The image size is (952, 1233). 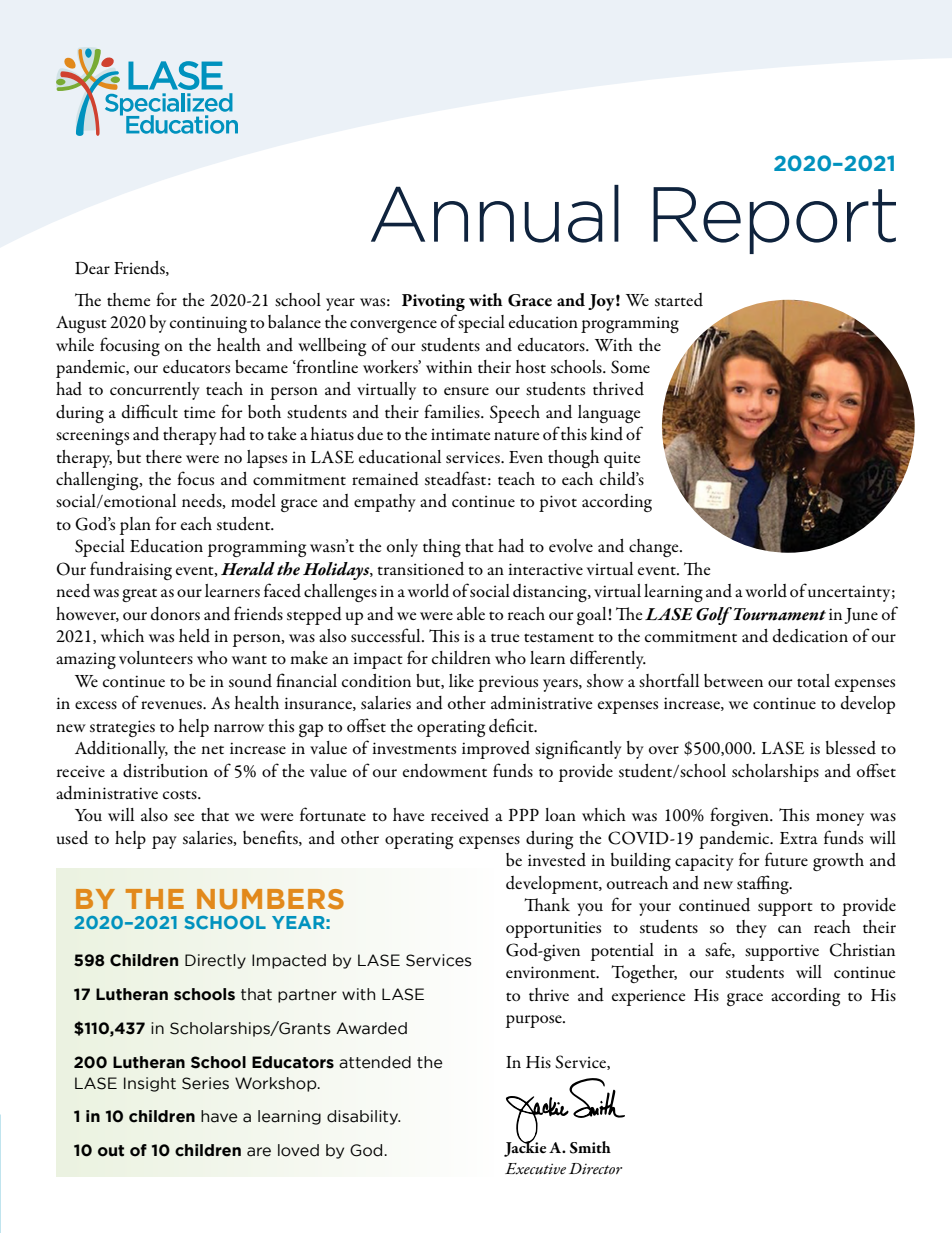 I want to click on strategies, so click(x=122, y=728).
